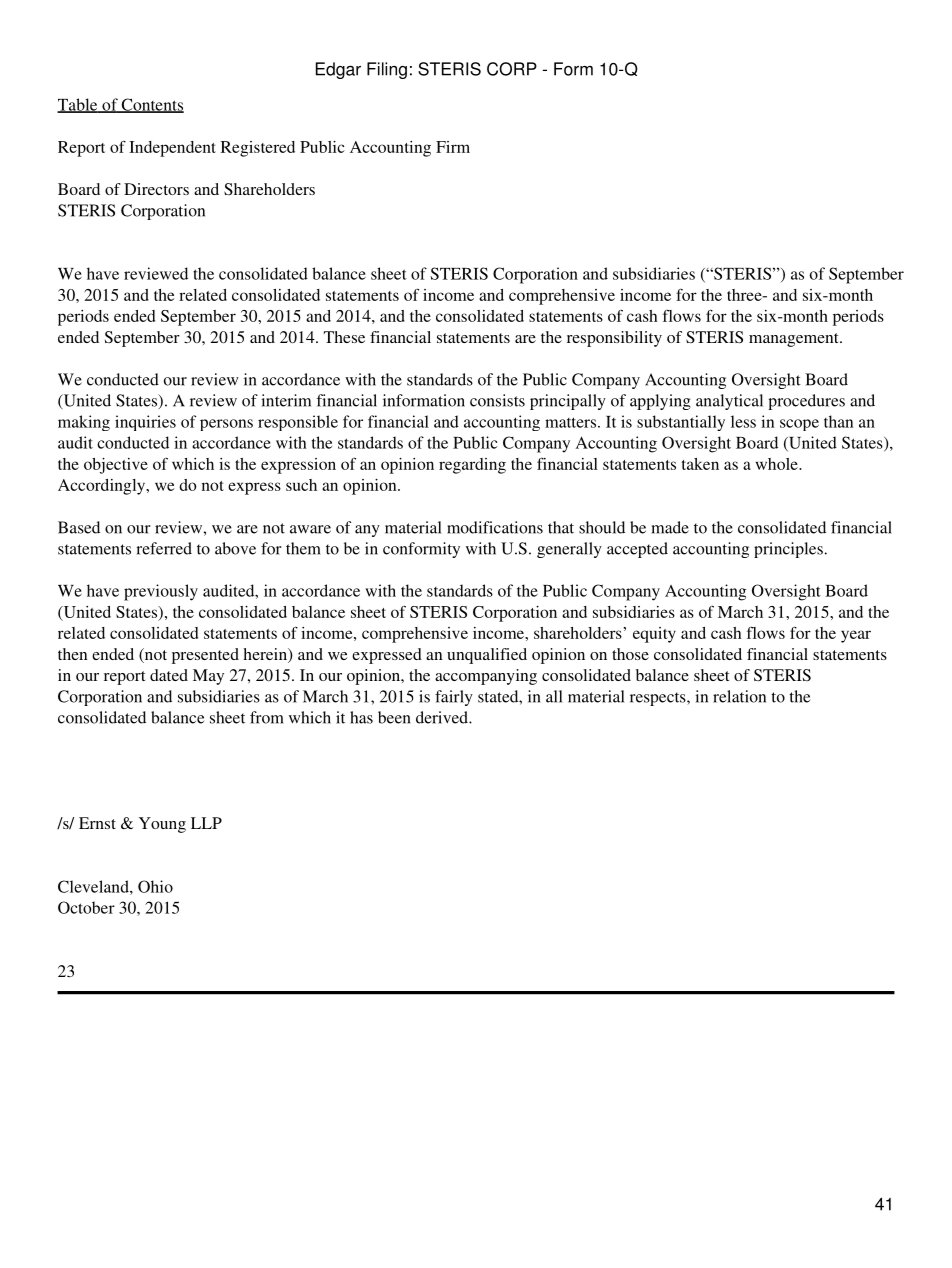 The image size is (952, 1268). I want to click on Firm, so click(453, 147).
